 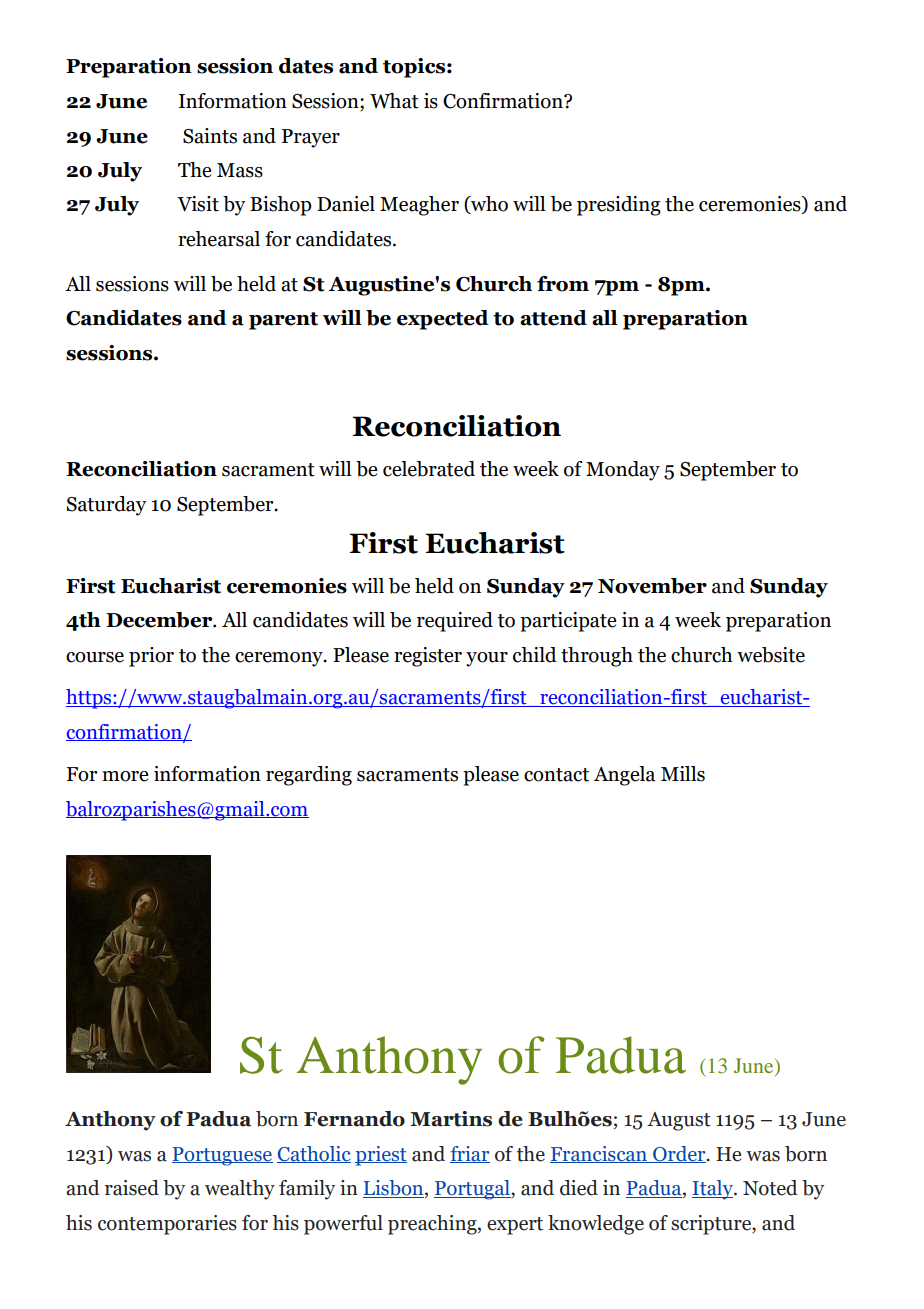 I want to click on celebrated, so click(x=429, y=469).
